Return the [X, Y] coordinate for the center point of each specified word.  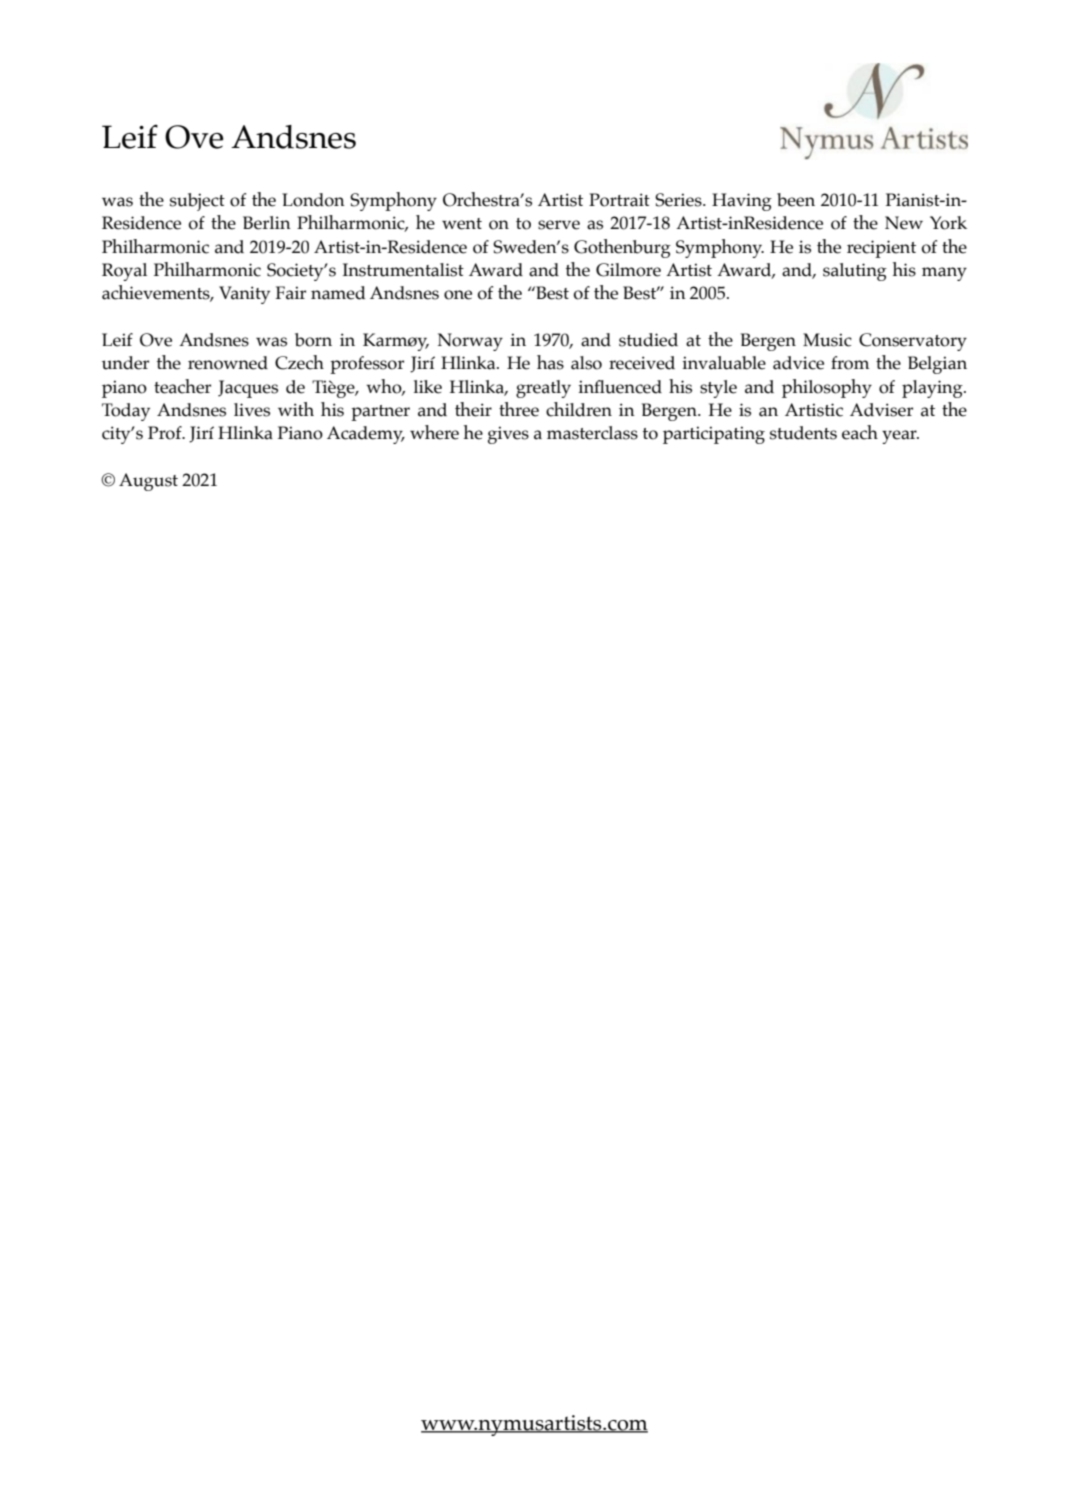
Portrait [619, 200]
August [148, 482]
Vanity [244, 295]
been [796, 200]
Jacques [248, 389]
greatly [543, 389]
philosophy [827, 388]
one [458, 295]
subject [197, 202]
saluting [855, 272]
